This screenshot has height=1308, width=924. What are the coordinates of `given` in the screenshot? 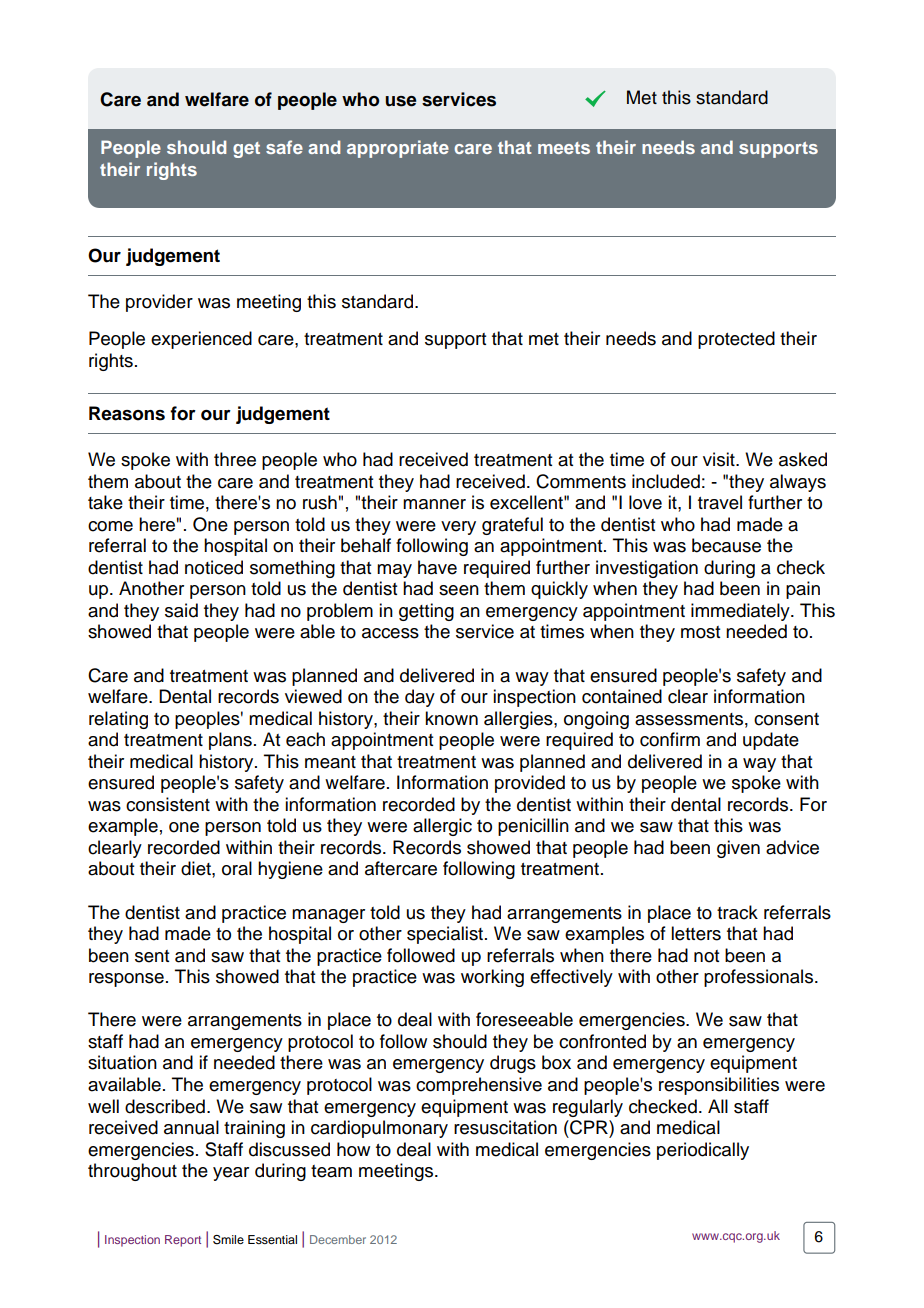 It's located at (738, 849).
